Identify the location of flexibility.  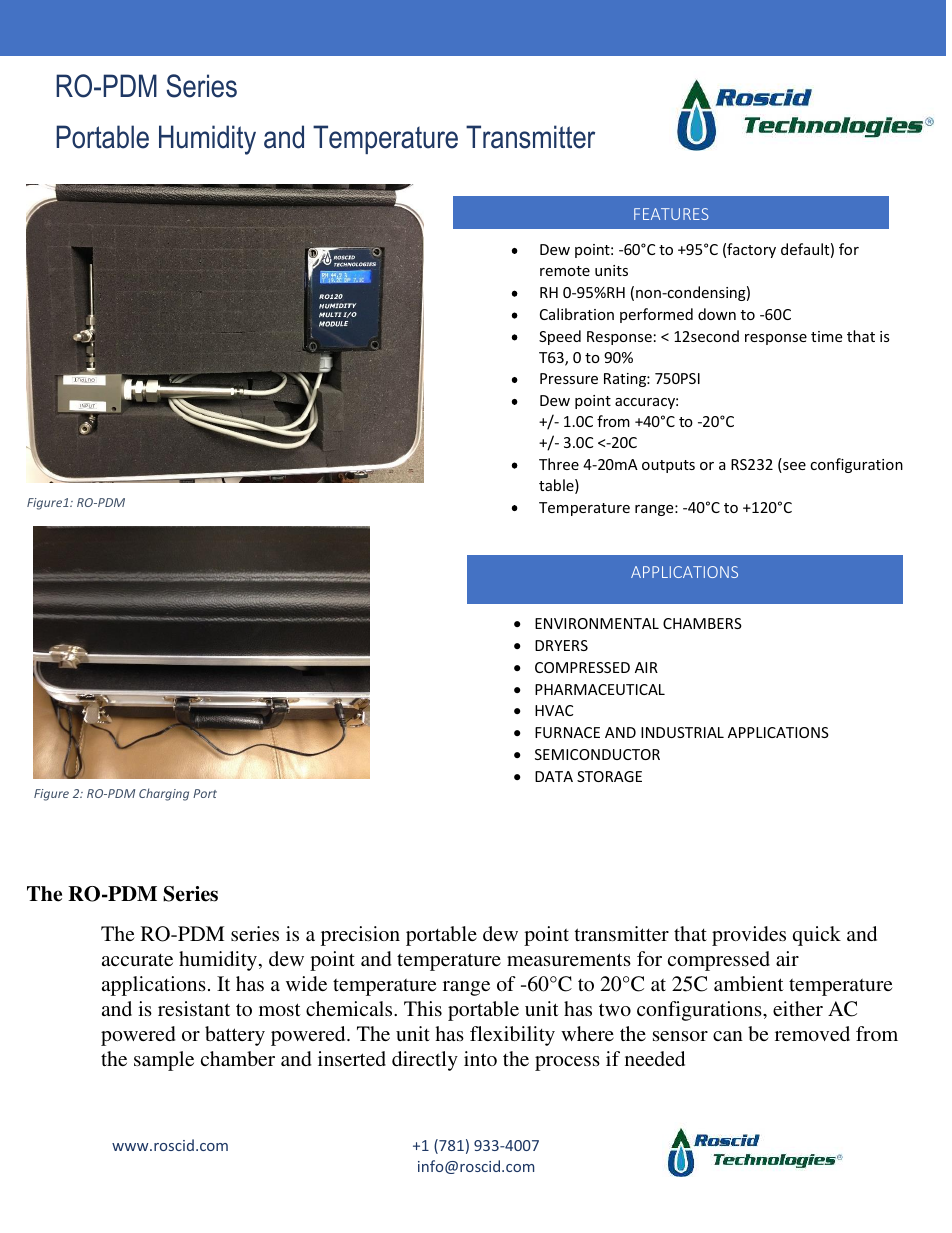
(512, 1036).
